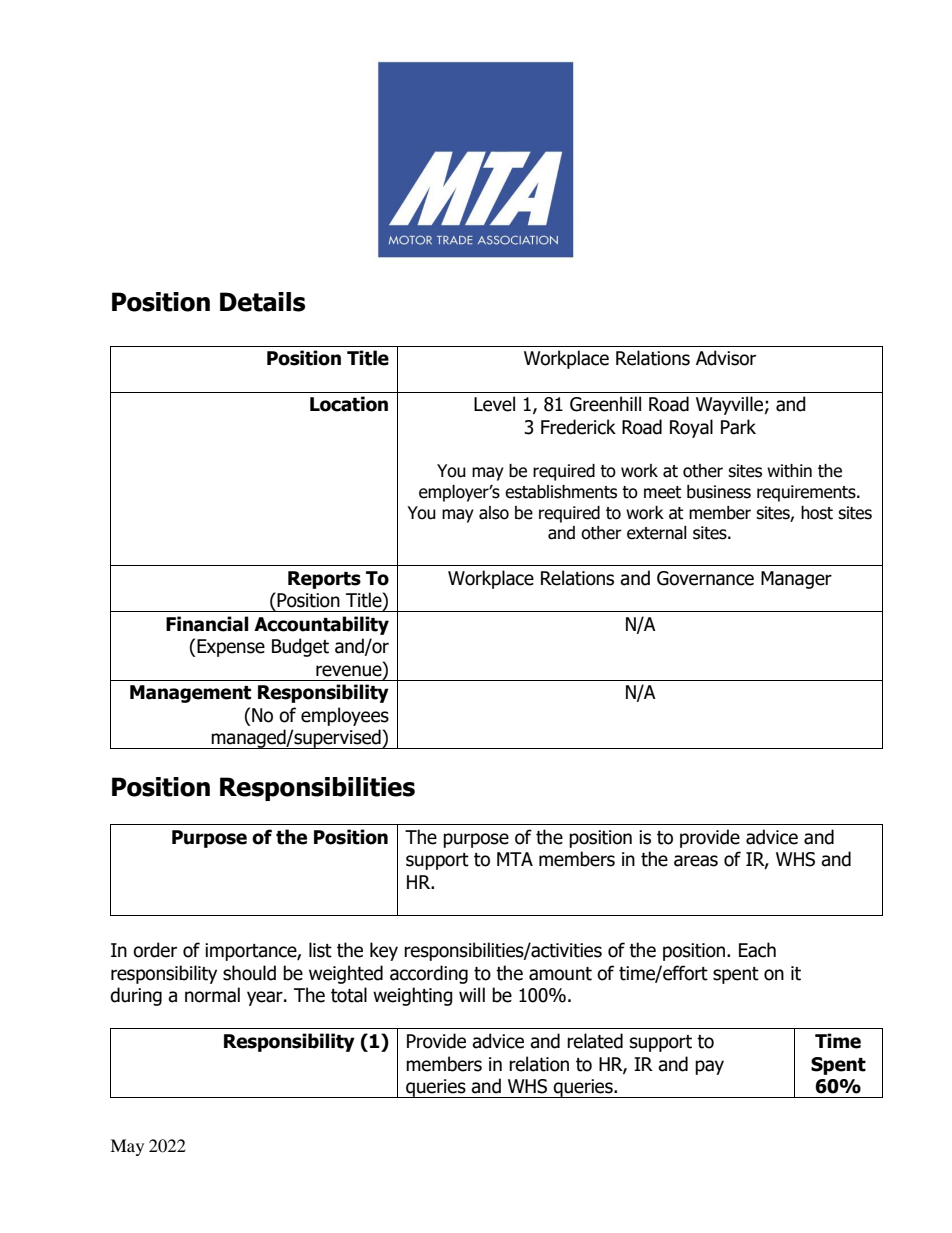 This screenshot has height=1233, width=952. What do you see at coordinates (515, 859) in the screenshot?
I see `MTA` at bounding box center [515, 859].
